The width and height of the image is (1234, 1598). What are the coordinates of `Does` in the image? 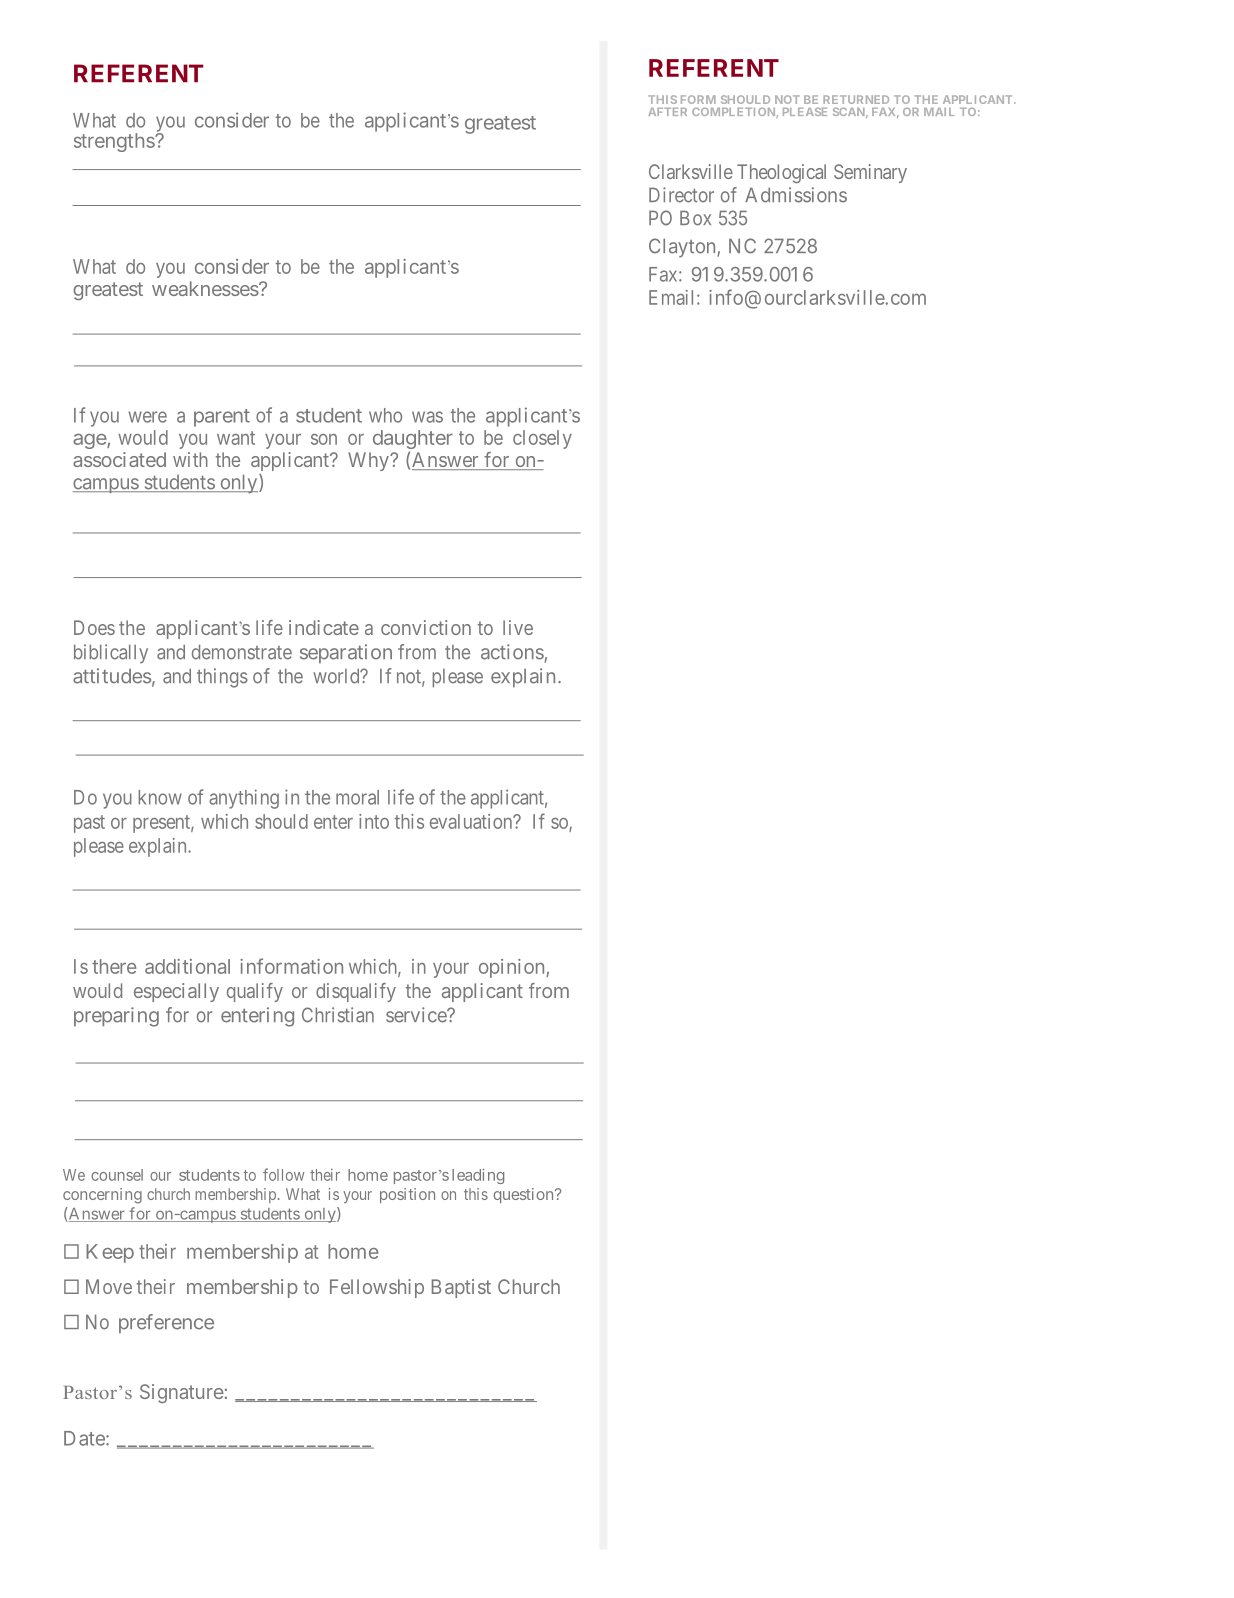 It's located at (94, 627).
